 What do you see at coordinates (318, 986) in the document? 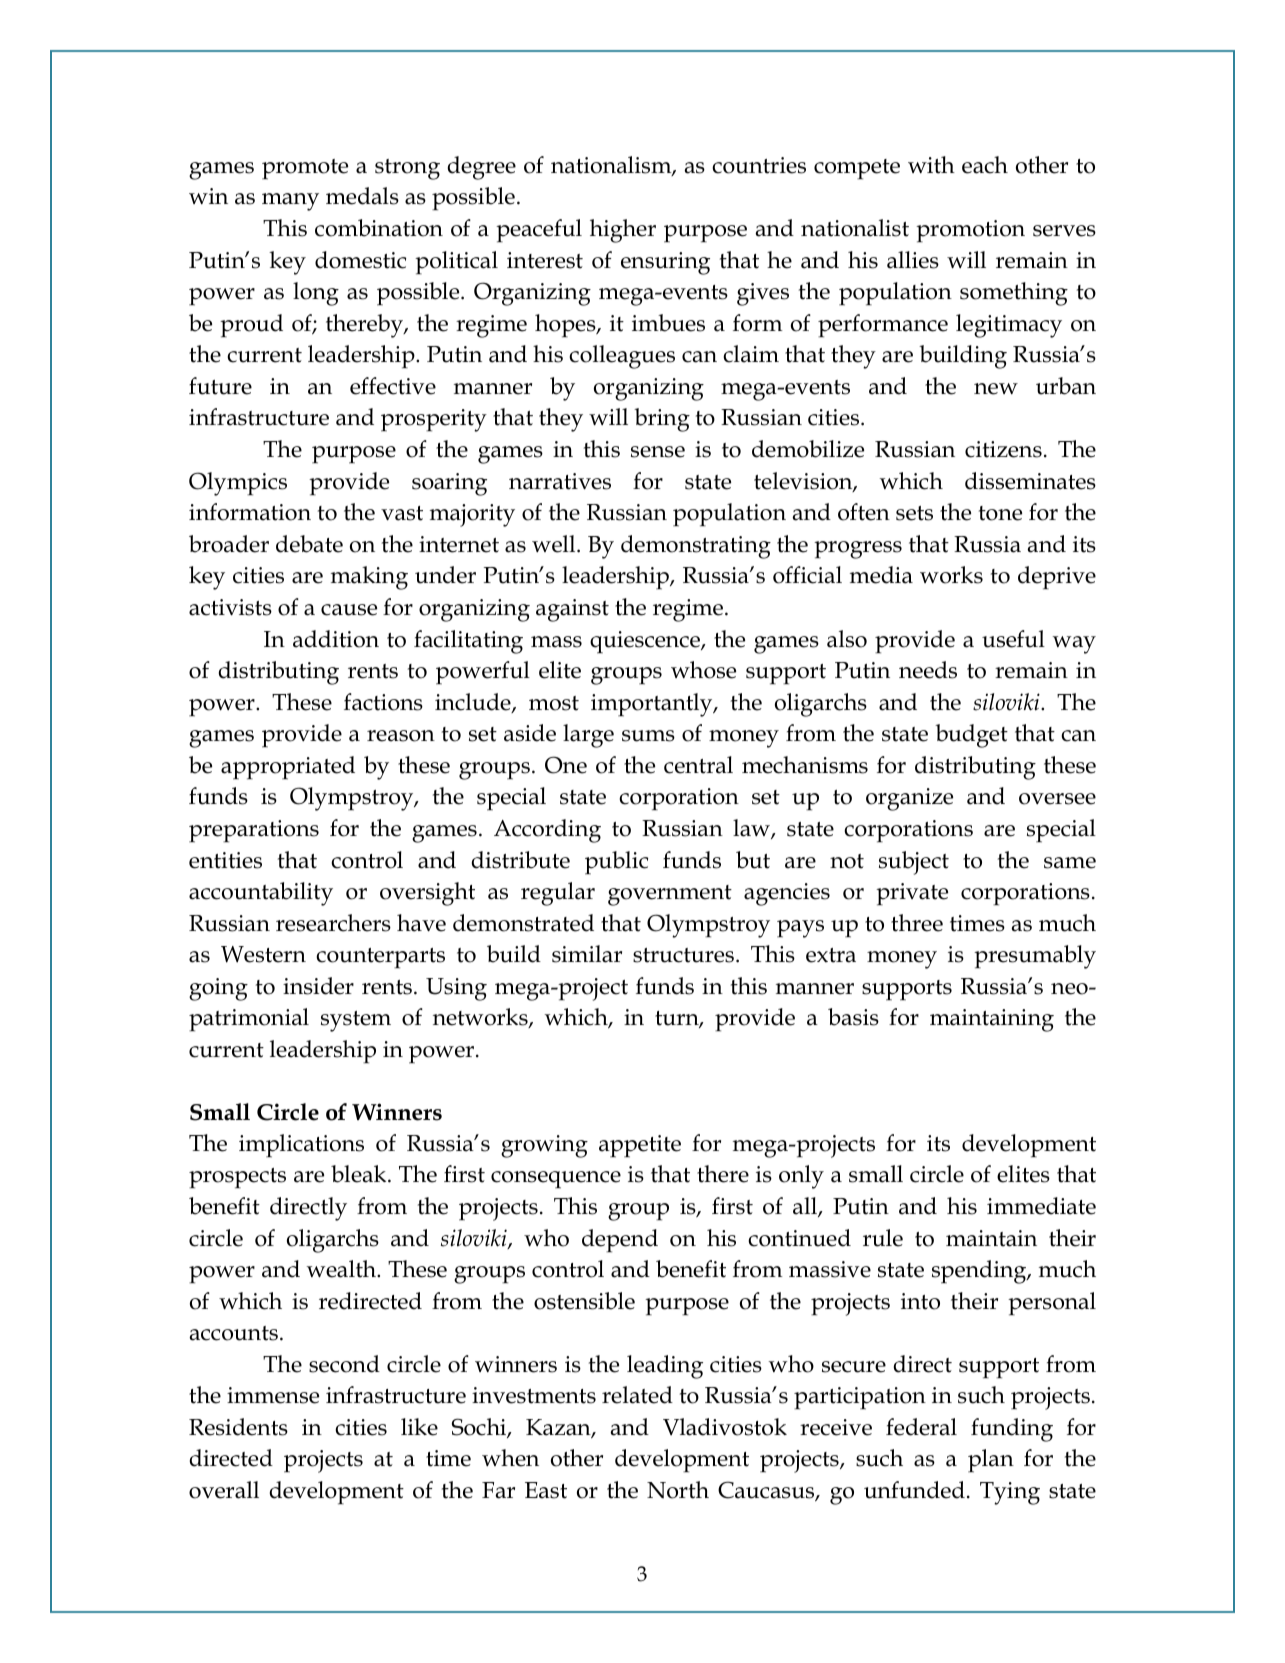
I see `insider` at bounding box center [318, 986].
